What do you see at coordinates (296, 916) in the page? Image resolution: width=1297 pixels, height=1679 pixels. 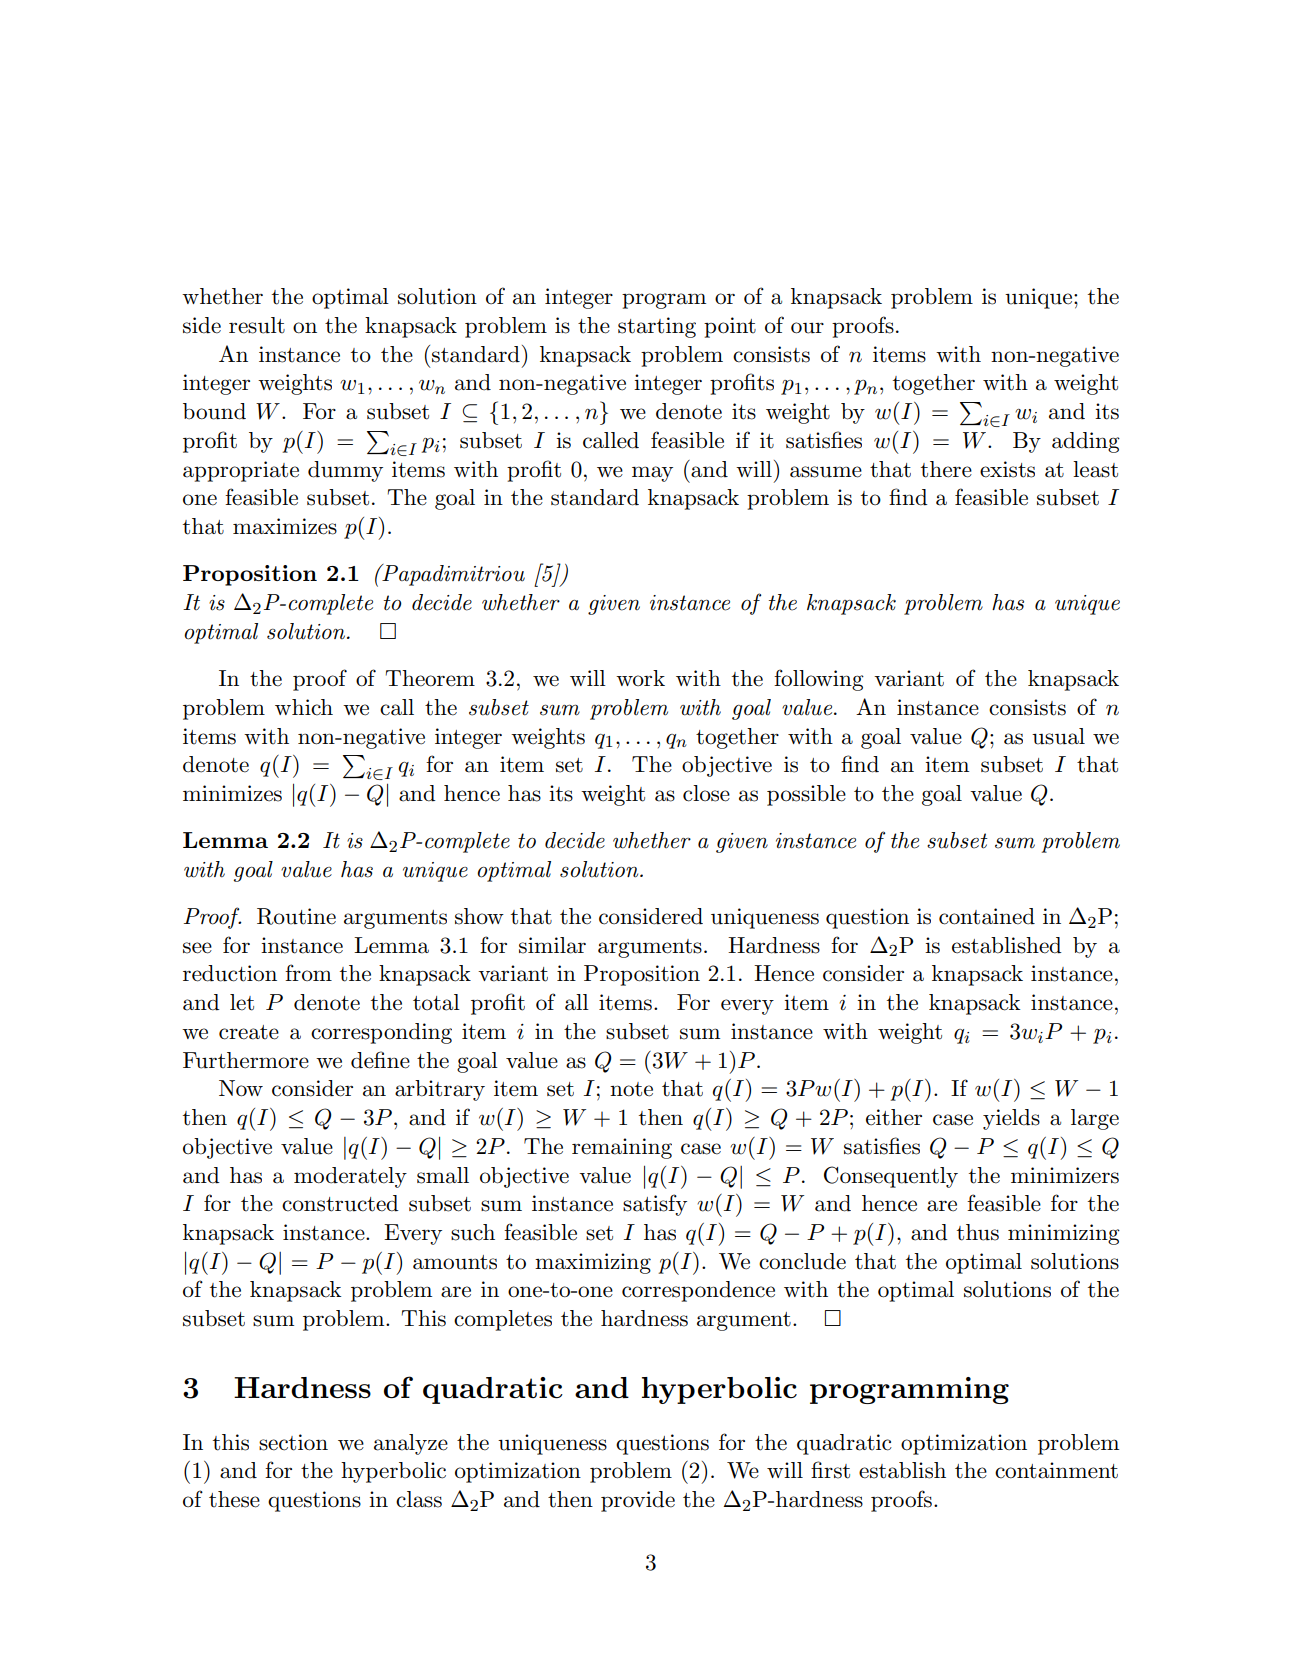 I see `Routine` at bounding box center [296, 916].
